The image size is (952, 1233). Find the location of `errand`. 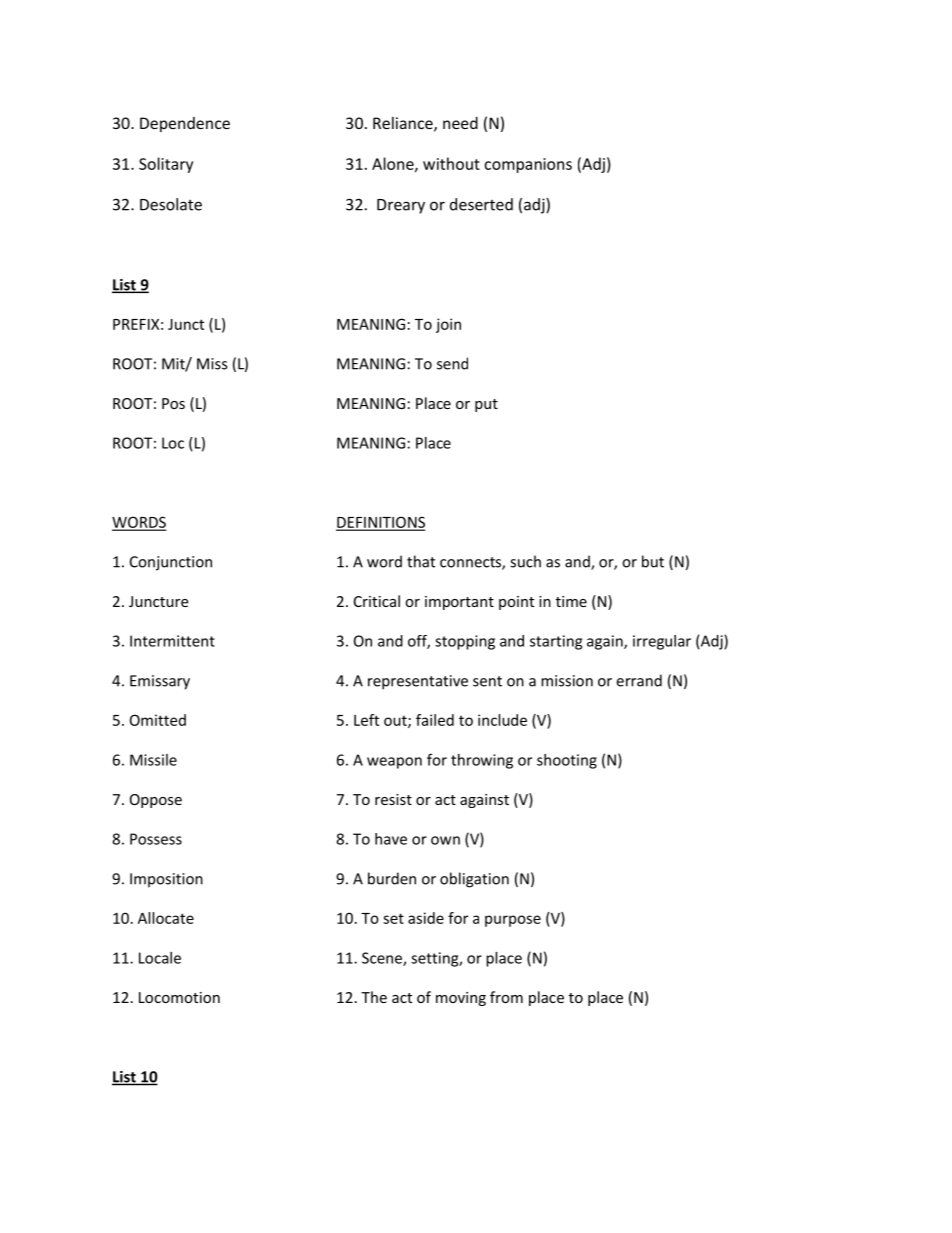

errand is located at coordinates (639, 680).
